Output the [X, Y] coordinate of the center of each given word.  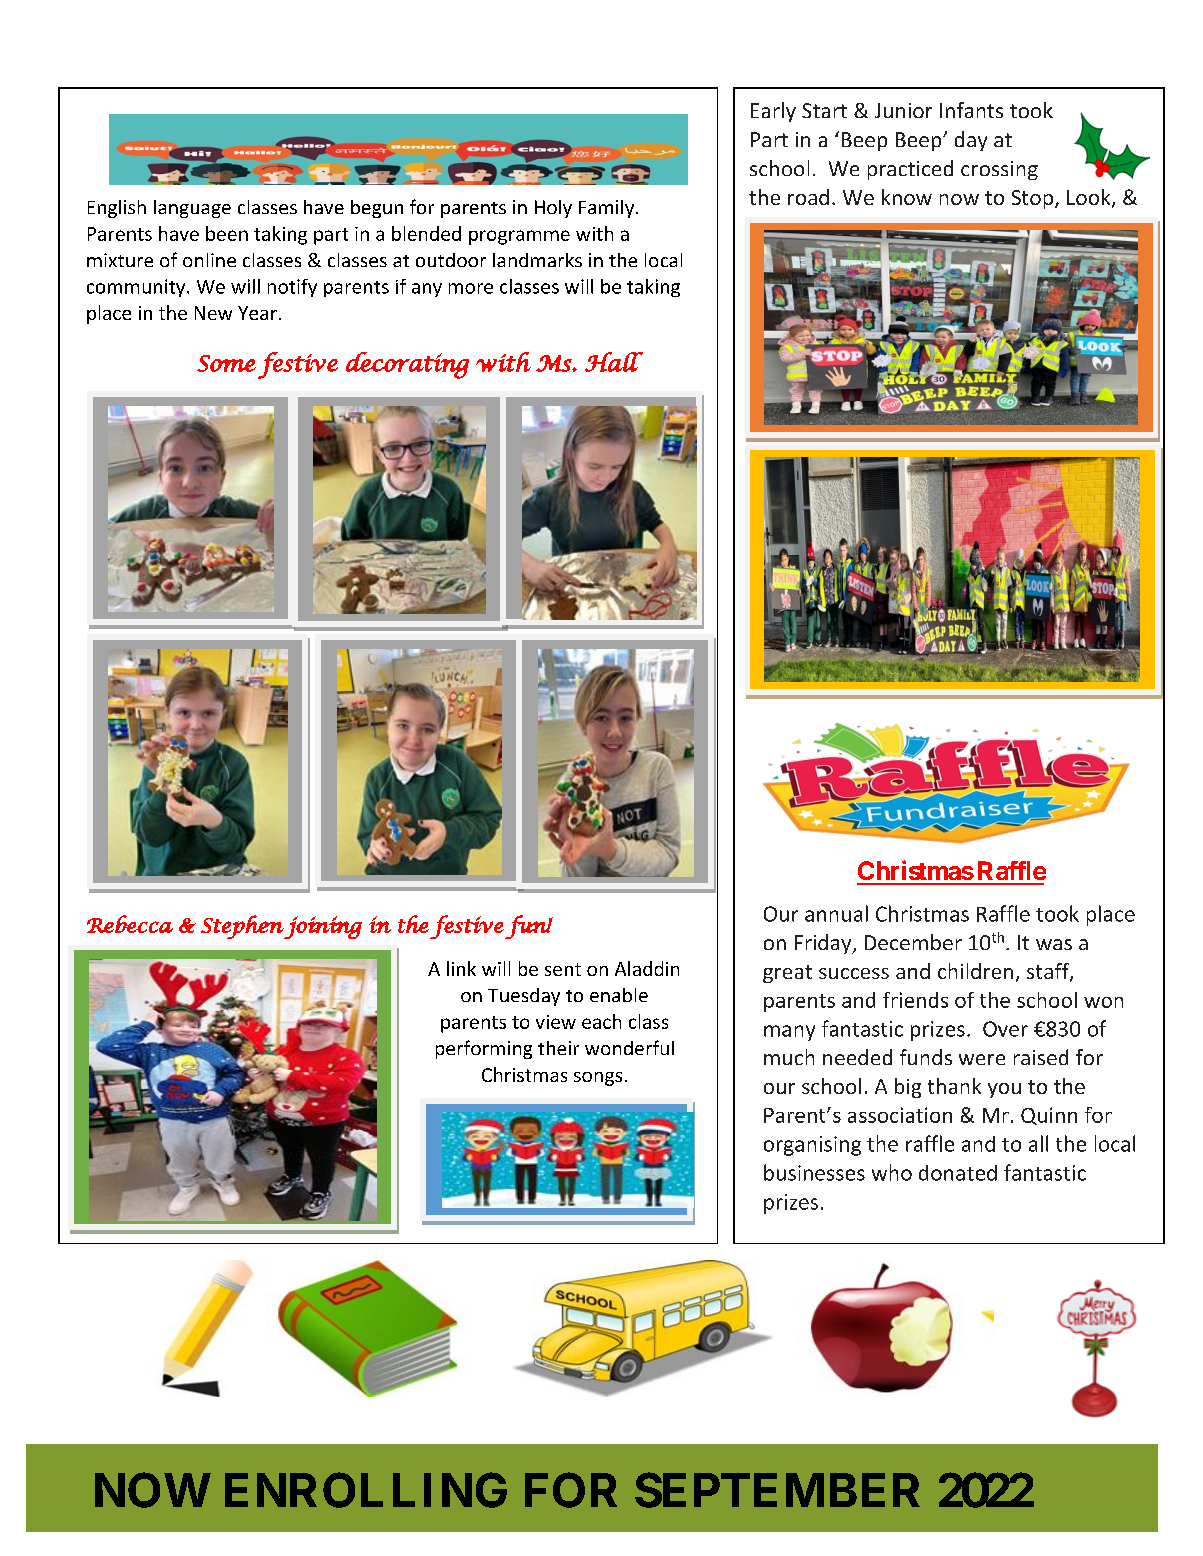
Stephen [242, 927]
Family [608, 209]
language [192, 209]
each [601, 1021]
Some [226, 363]
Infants [971, 110]
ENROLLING [366, 1490]
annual [836, 913]
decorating [407, 365]
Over [1005, 1029]
